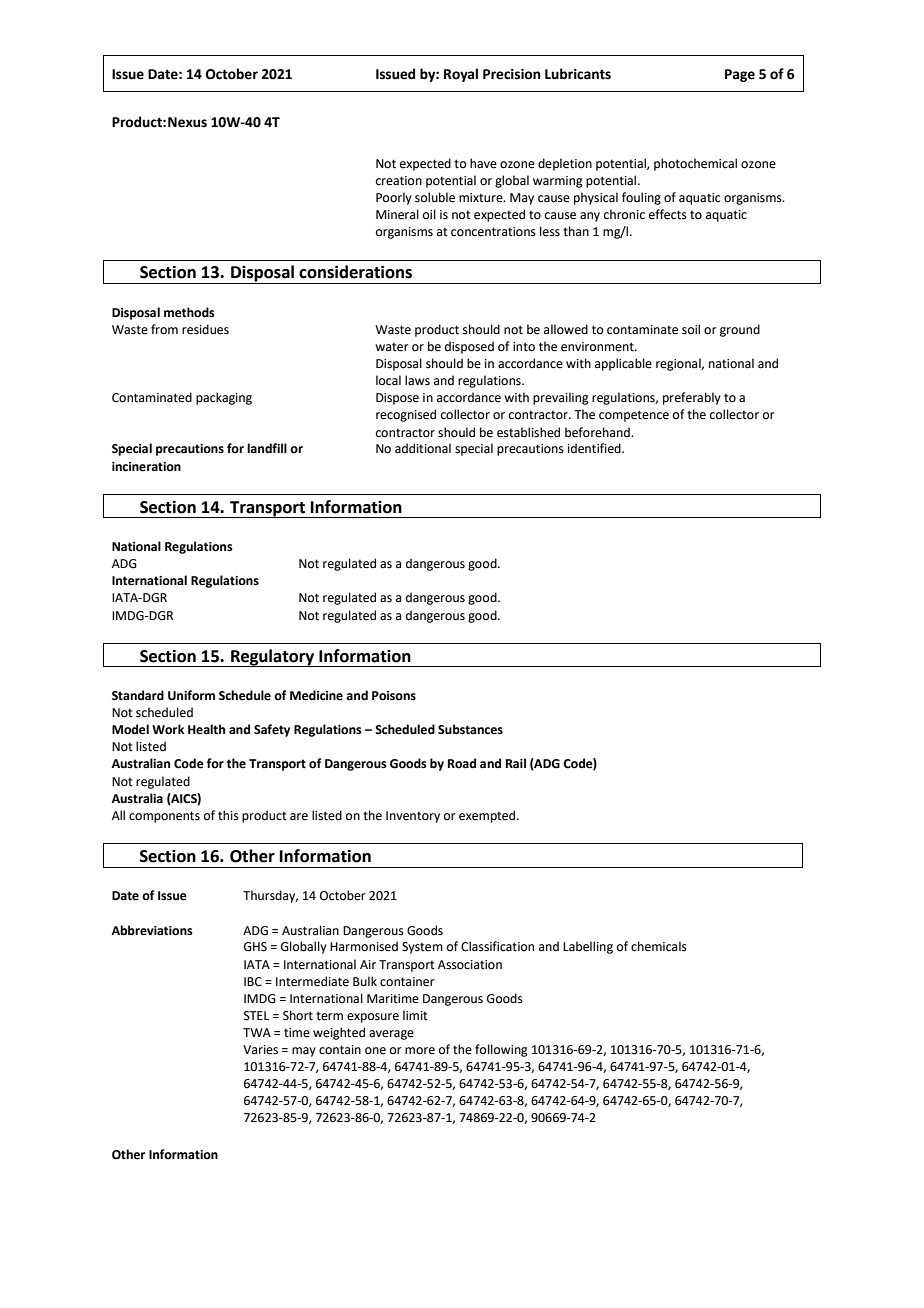  I want to click on chemicals, so click(659, 946).
